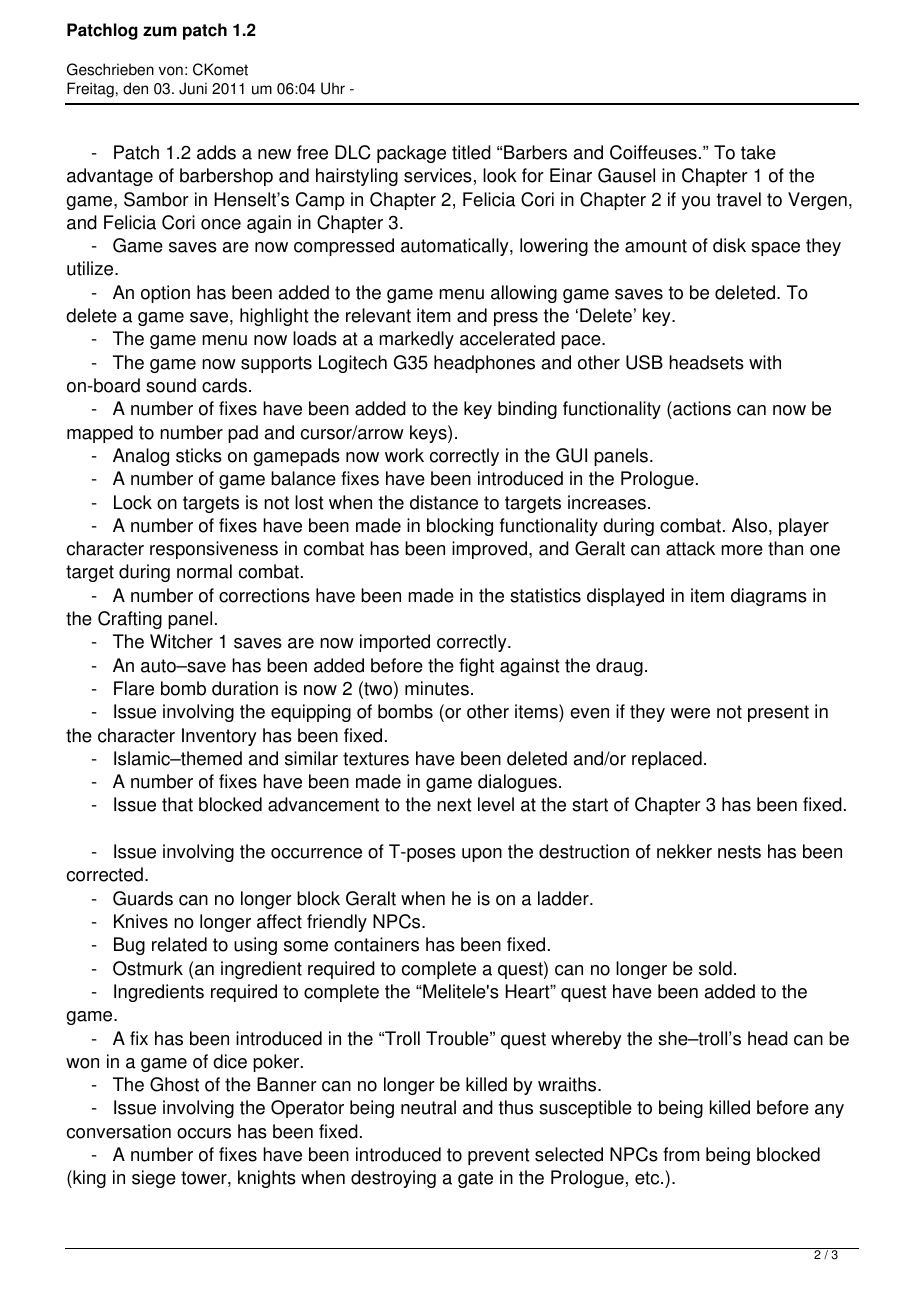  Describe the element at coordinates (739, 852) in the screenshot. I see `nests` at that location.
